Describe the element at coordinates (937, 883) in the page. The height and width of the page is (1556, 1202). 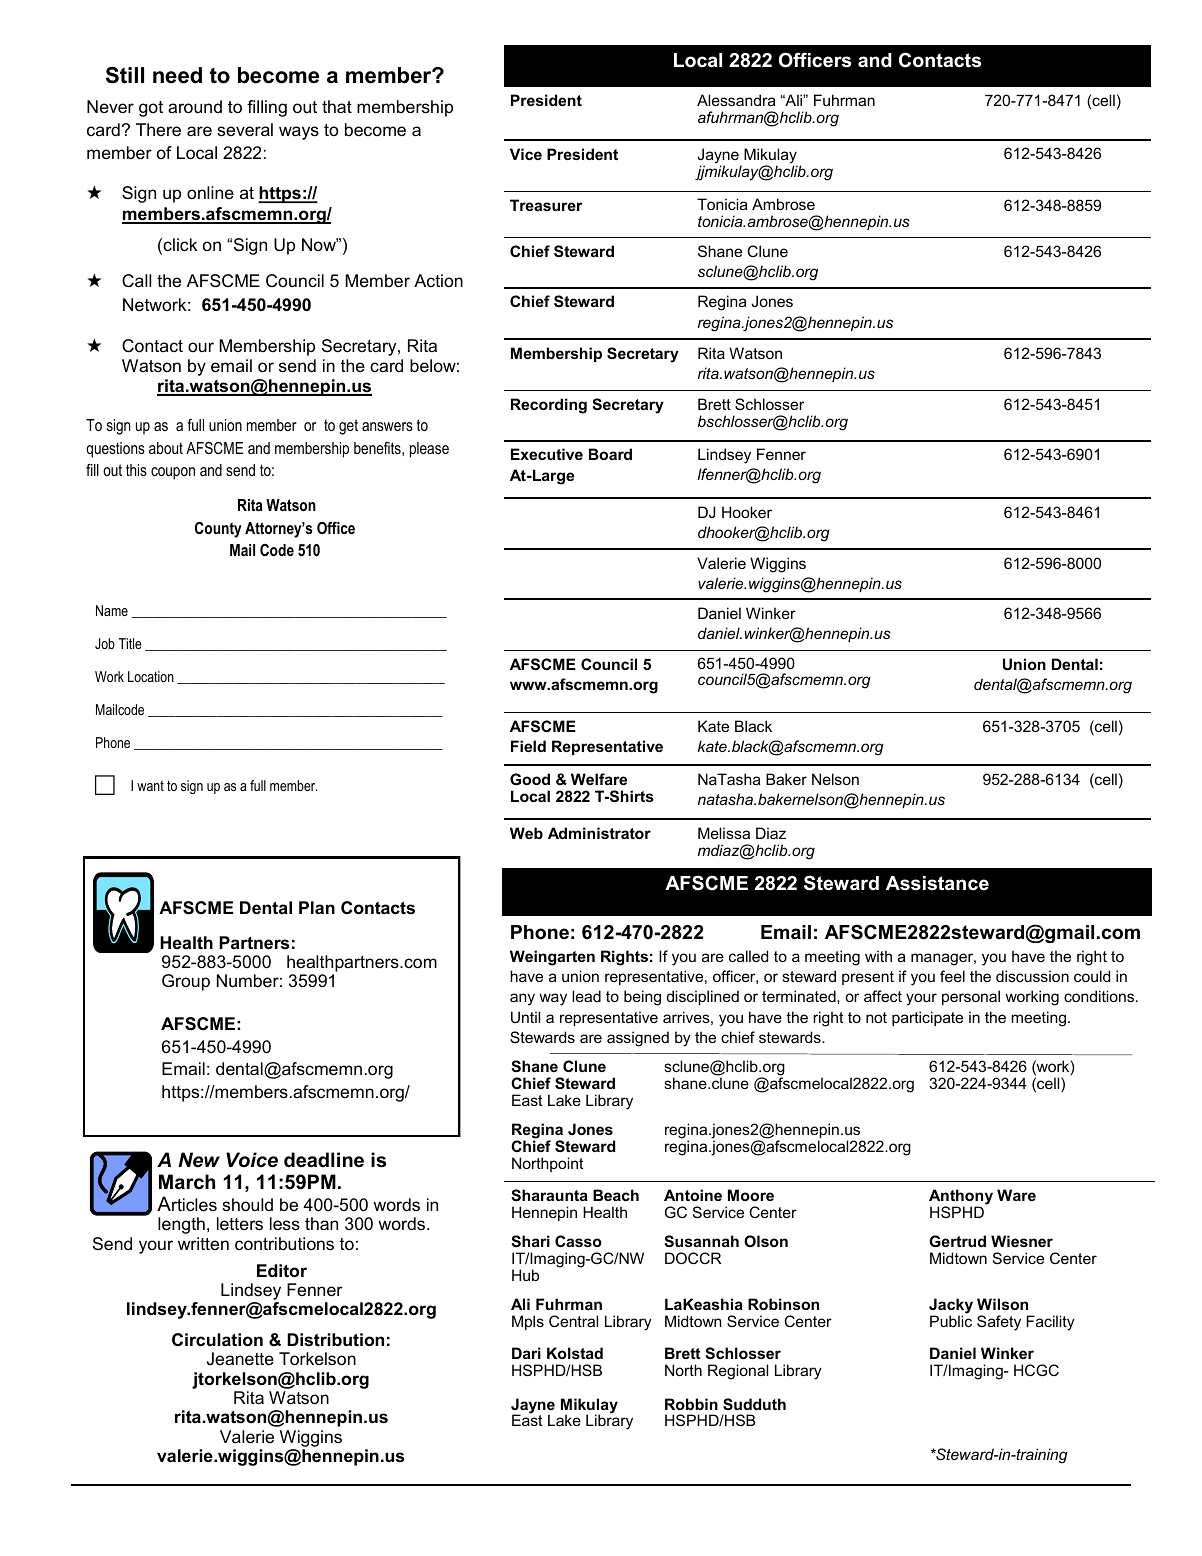
I see `Assistance` at that location.
